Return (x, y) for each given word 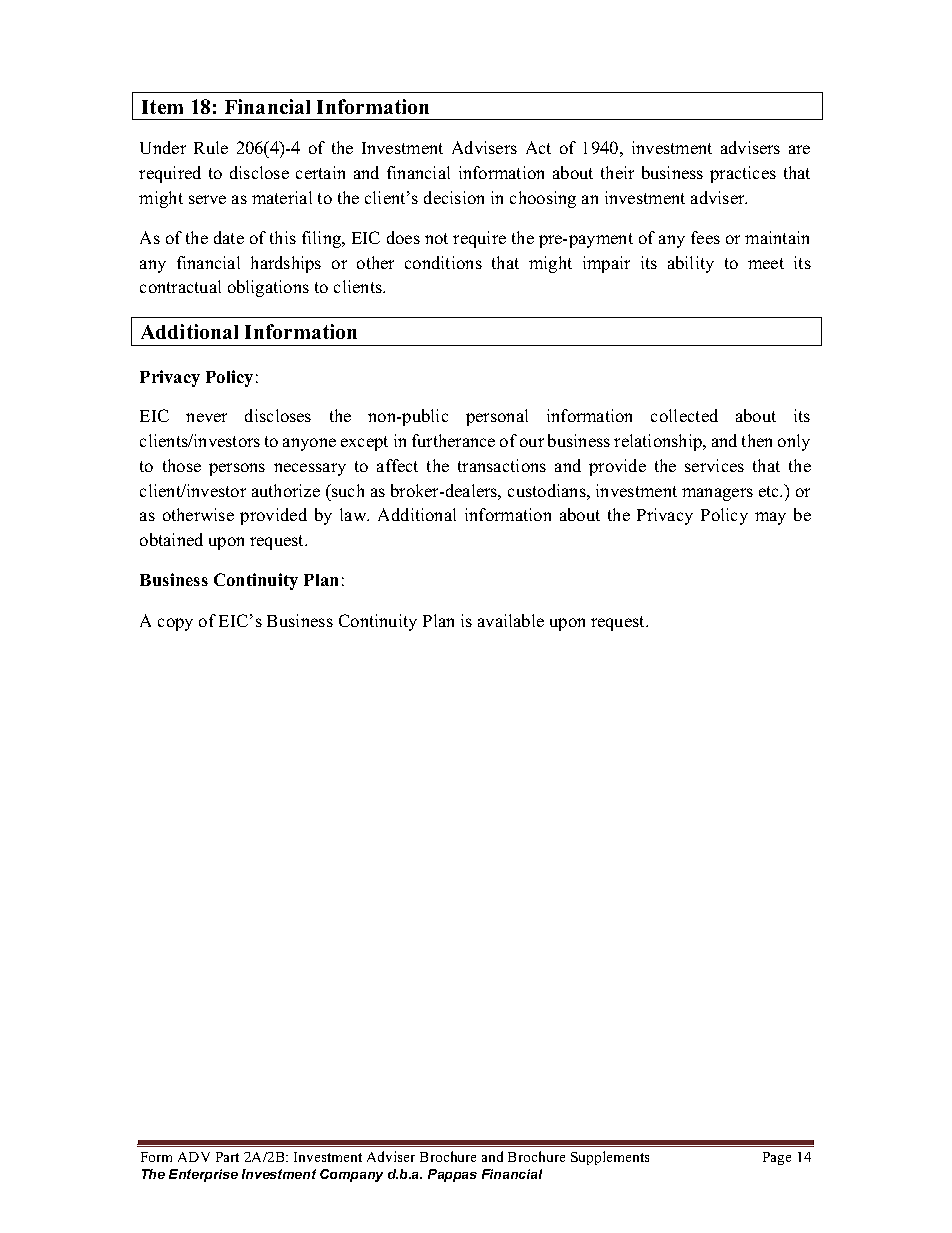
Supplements (610, 1158)
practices (743, 174)
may (770, 518)
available (511, 620)
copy (175, 624)
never (206, 417)
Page (777, 1158)
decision (454, 197)
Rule (211, 147)
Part (227, 1157)
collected (684, 415)
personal (497, 417)
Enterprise (203, 1175)
